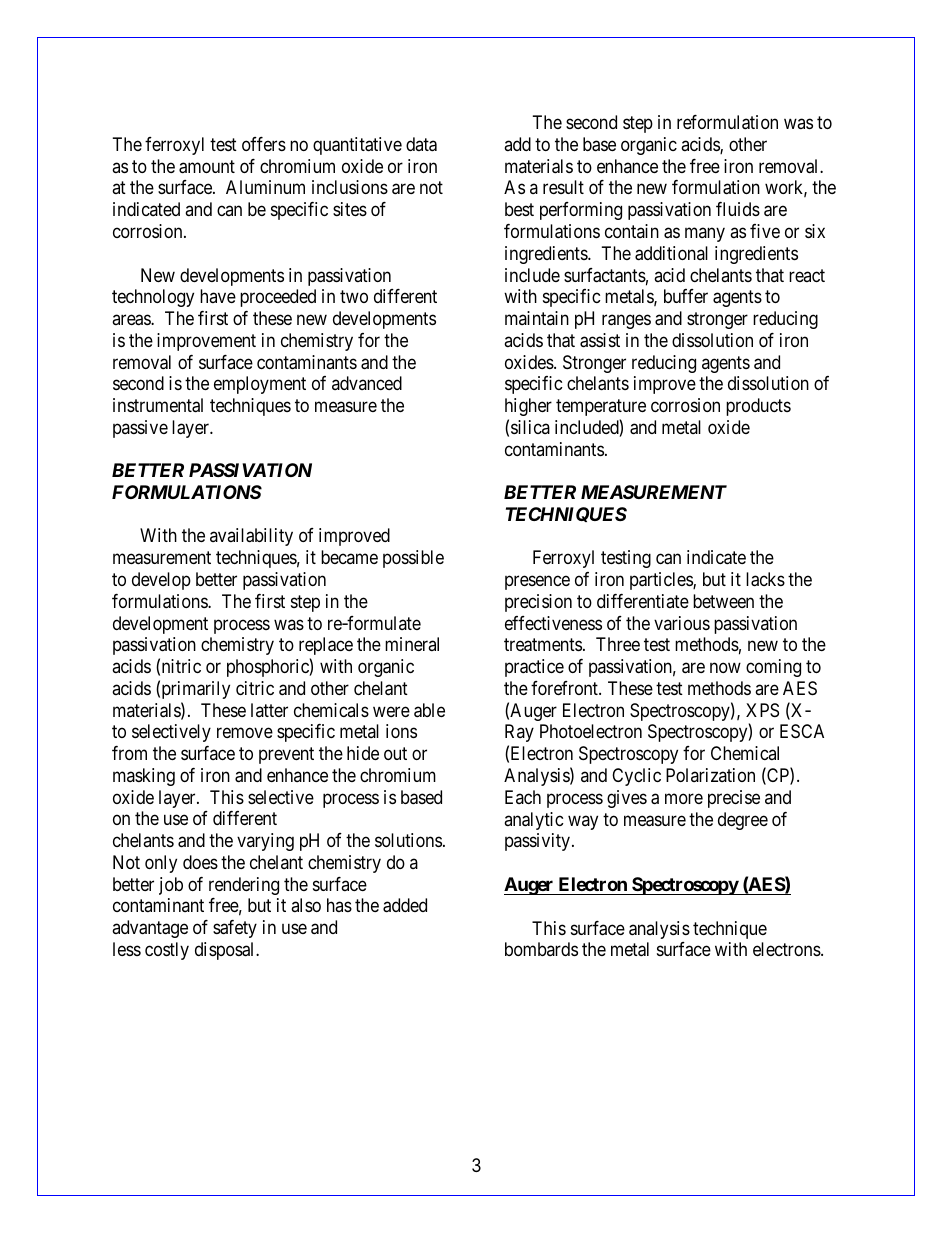  Describe the element at coordinates (251, 537) in the image. I see `availability` at that location.
